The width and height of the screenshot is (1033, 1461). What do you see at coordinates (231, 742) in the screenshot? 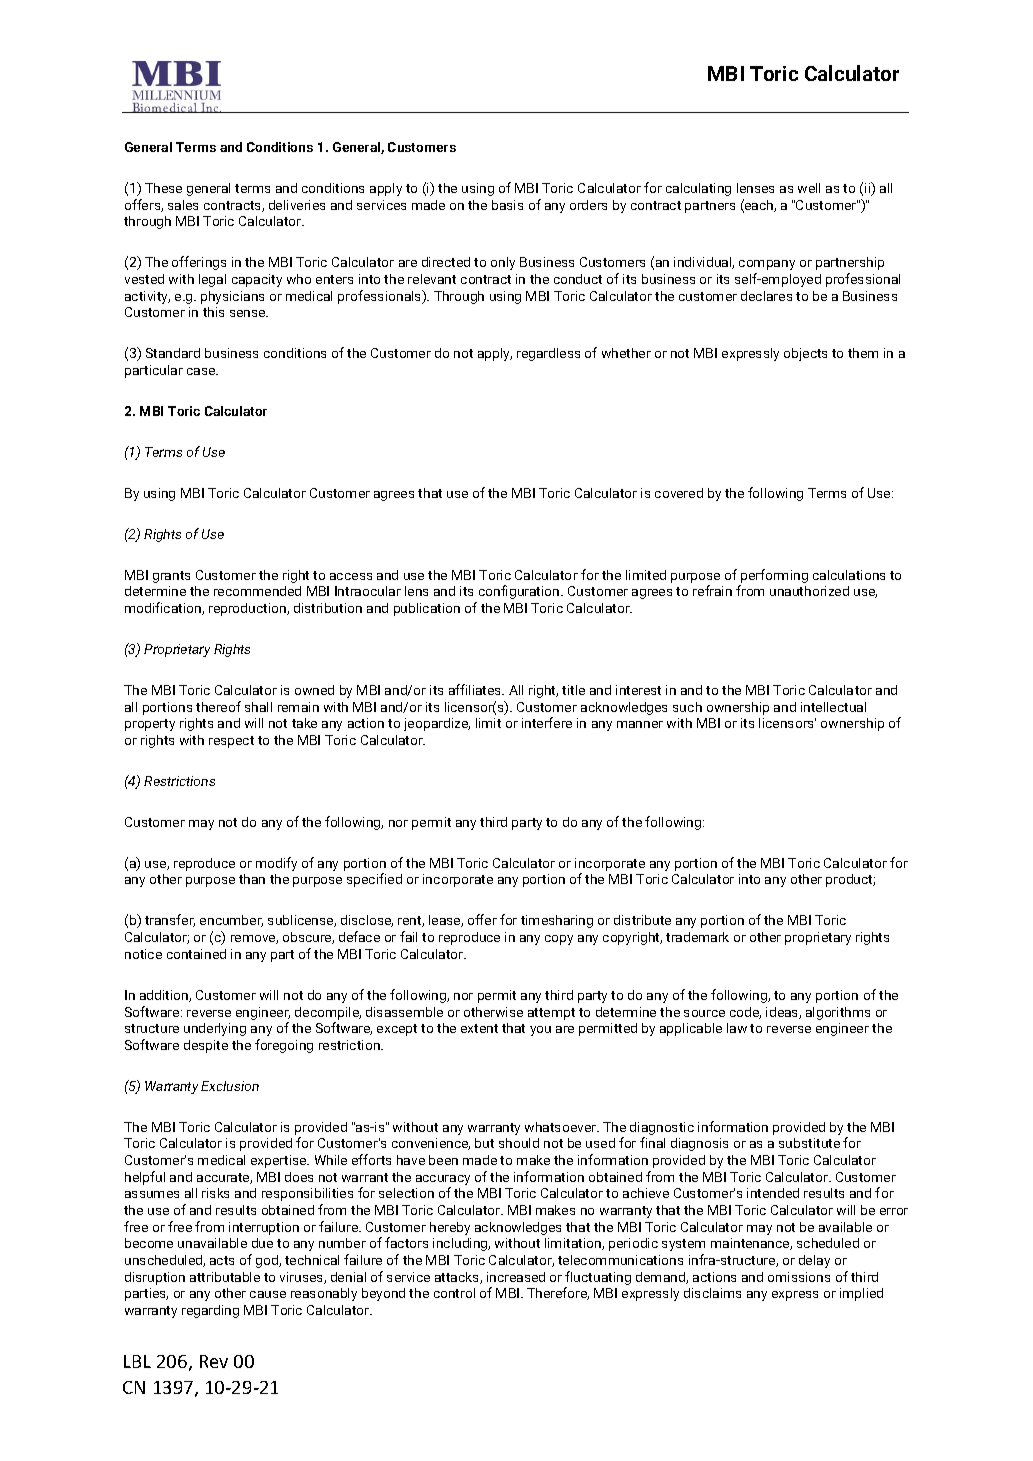
I see `respect` at bounding box center [231, 742].
